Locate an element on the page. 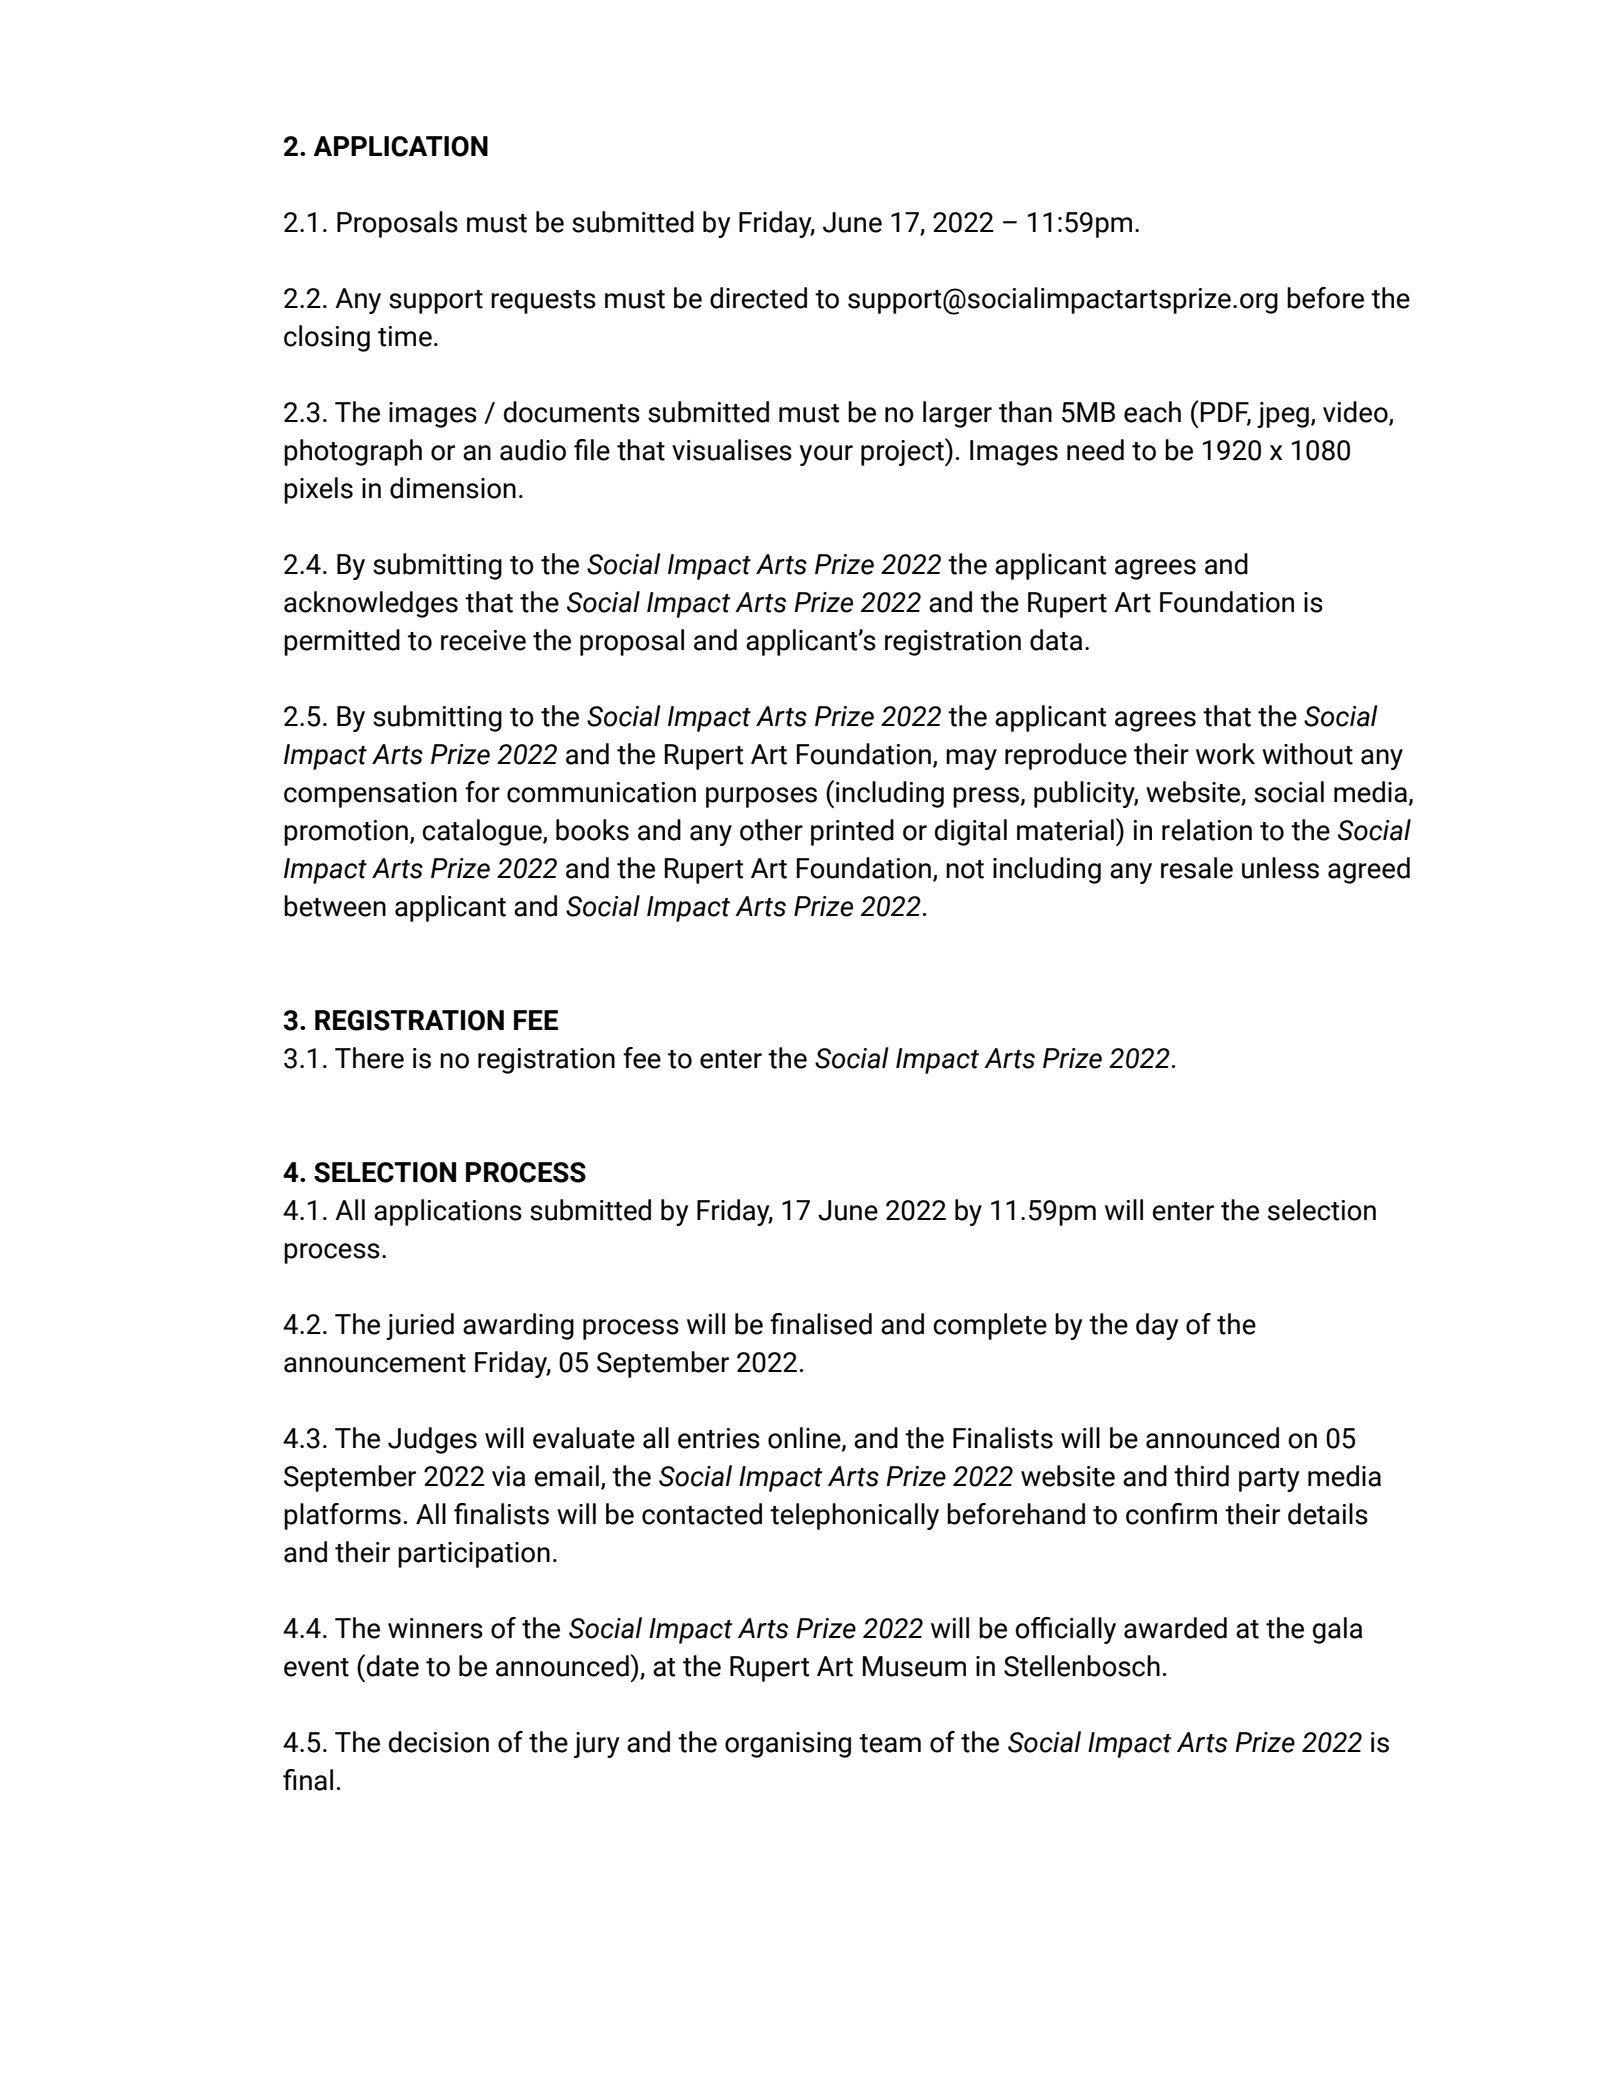 The image size is (1605, 2077). directed is located at coordinates (758, 298).
